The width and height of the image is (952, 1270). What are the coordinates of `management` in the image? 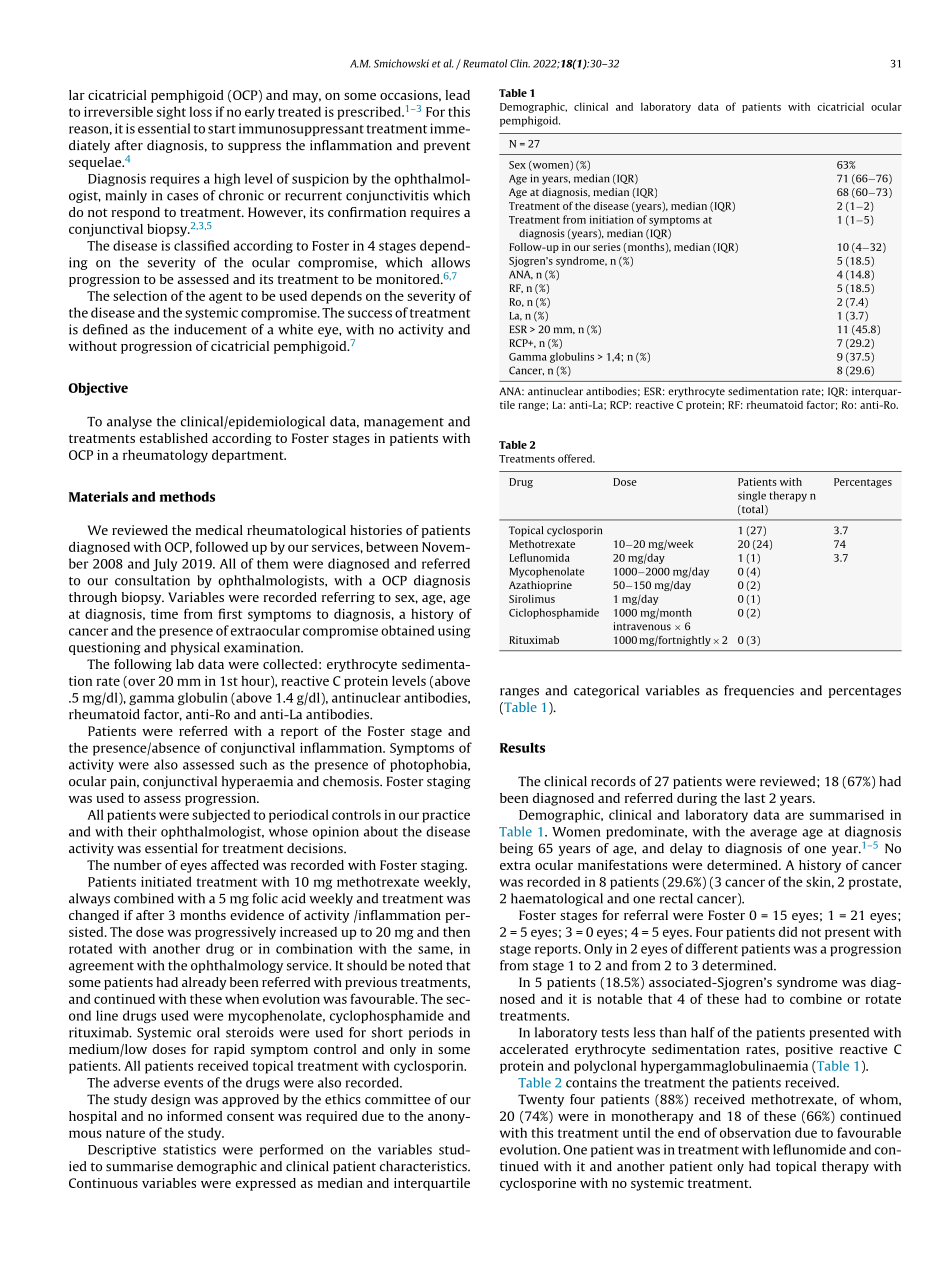 It's located at (404, 423).
